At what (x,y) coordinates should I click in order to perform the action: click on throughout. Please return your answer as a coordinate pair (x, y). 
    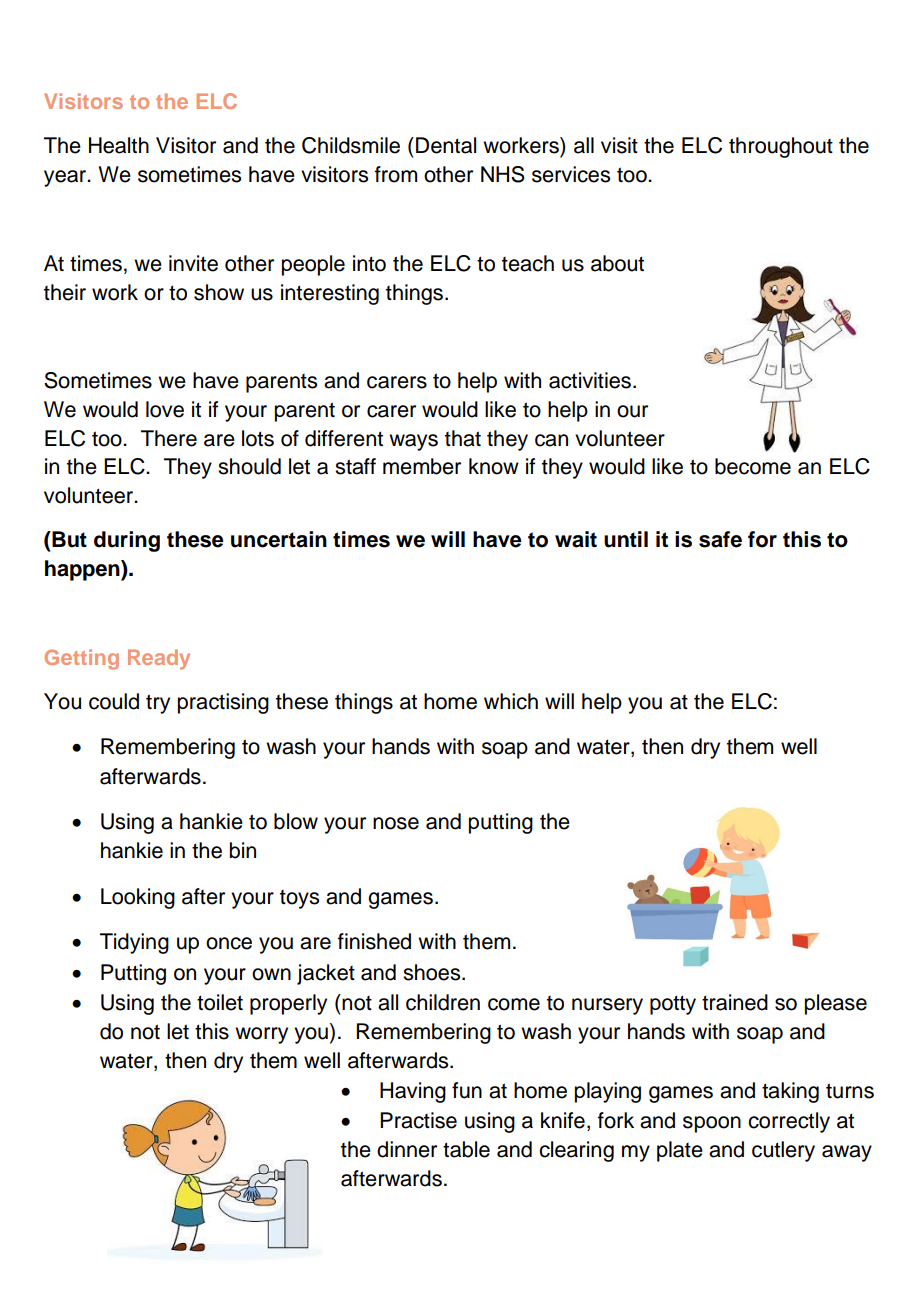
    Looking at the image, I should click on (781, 147).
